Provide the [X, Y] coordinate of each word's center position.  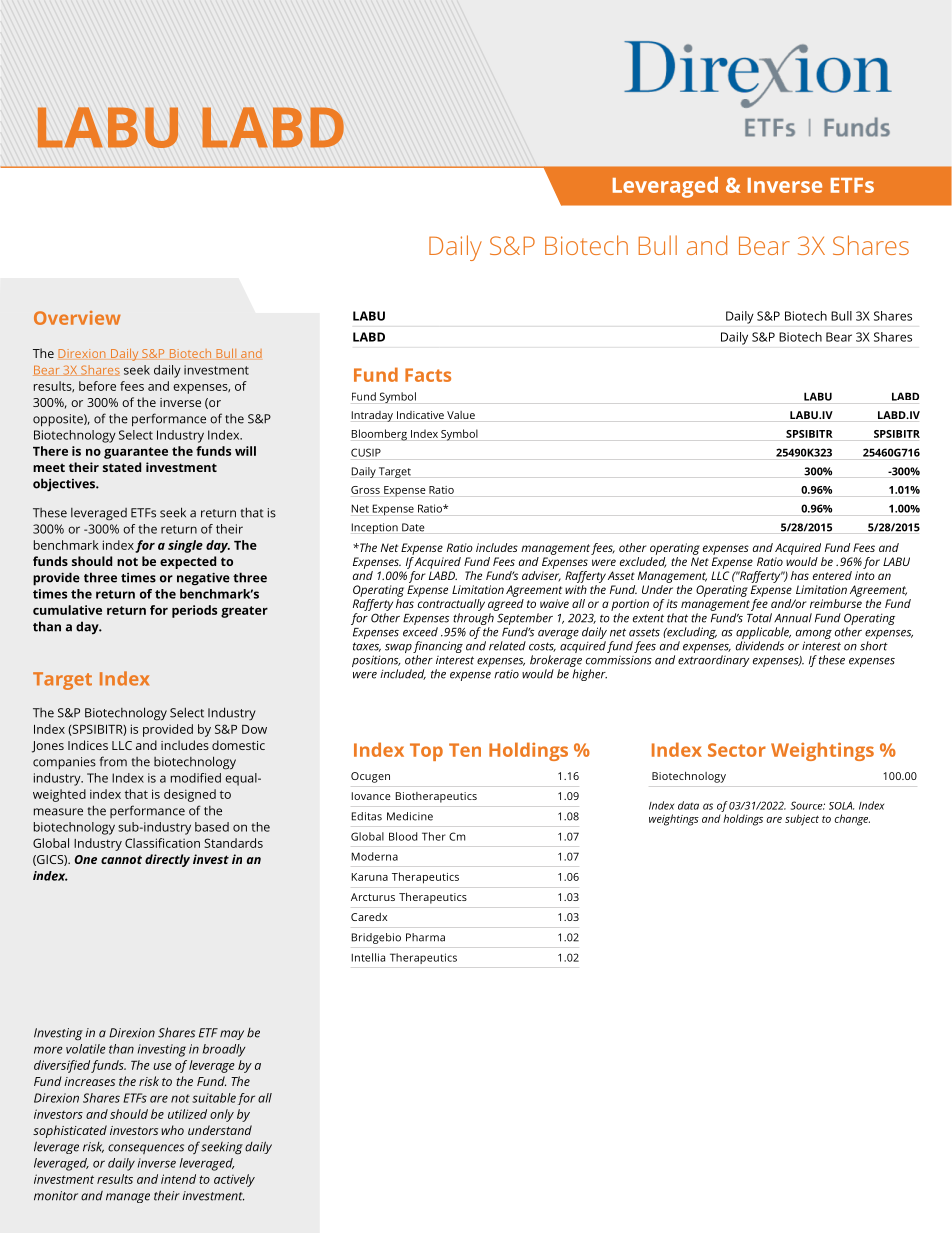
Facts [428, 375]
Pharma [425, 937]
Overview [77, 318]
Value [461, 415]
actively [234, 1180]
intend [178, 1179]
